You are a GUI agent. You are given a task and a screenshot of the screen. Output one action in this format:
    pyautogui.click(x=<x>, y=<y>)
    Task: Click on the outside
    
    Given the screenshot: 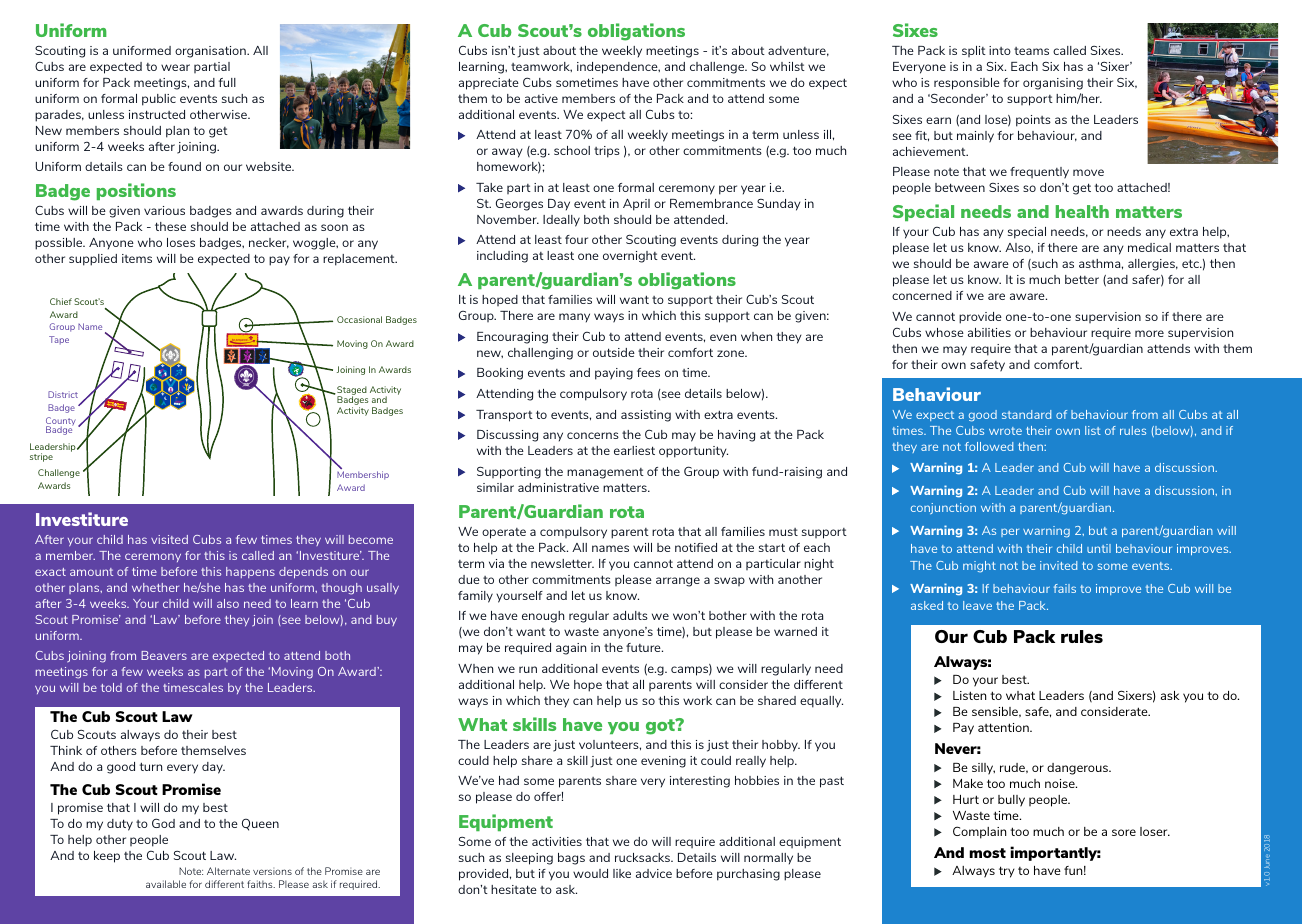 What is the action you would take?
    pyautogui.click(x=614, y=352)
